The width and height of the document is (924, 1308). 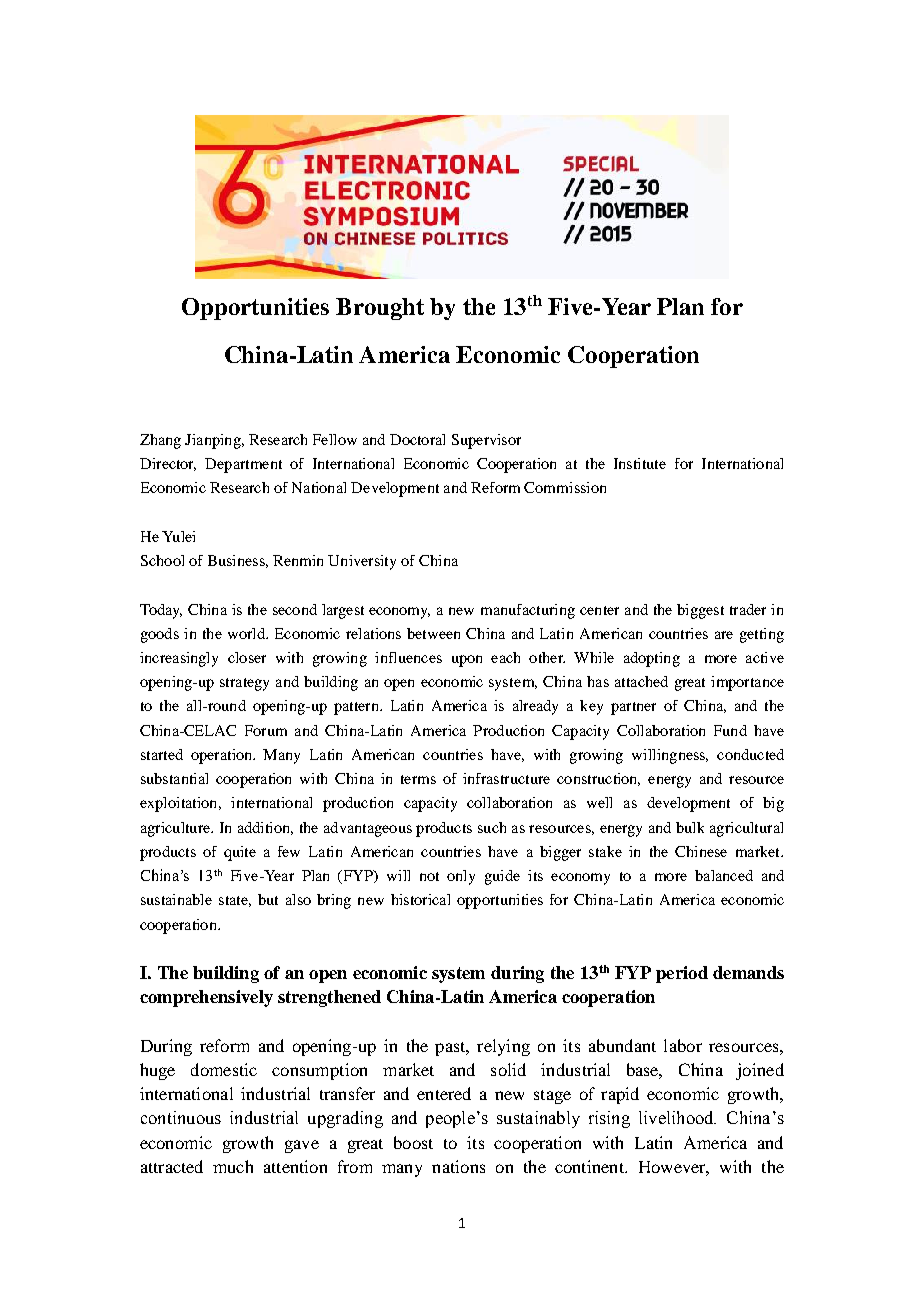 What do you see at coordinates (233, 1166) in the document?
I see `much` at bounding box center [233, 1166].
